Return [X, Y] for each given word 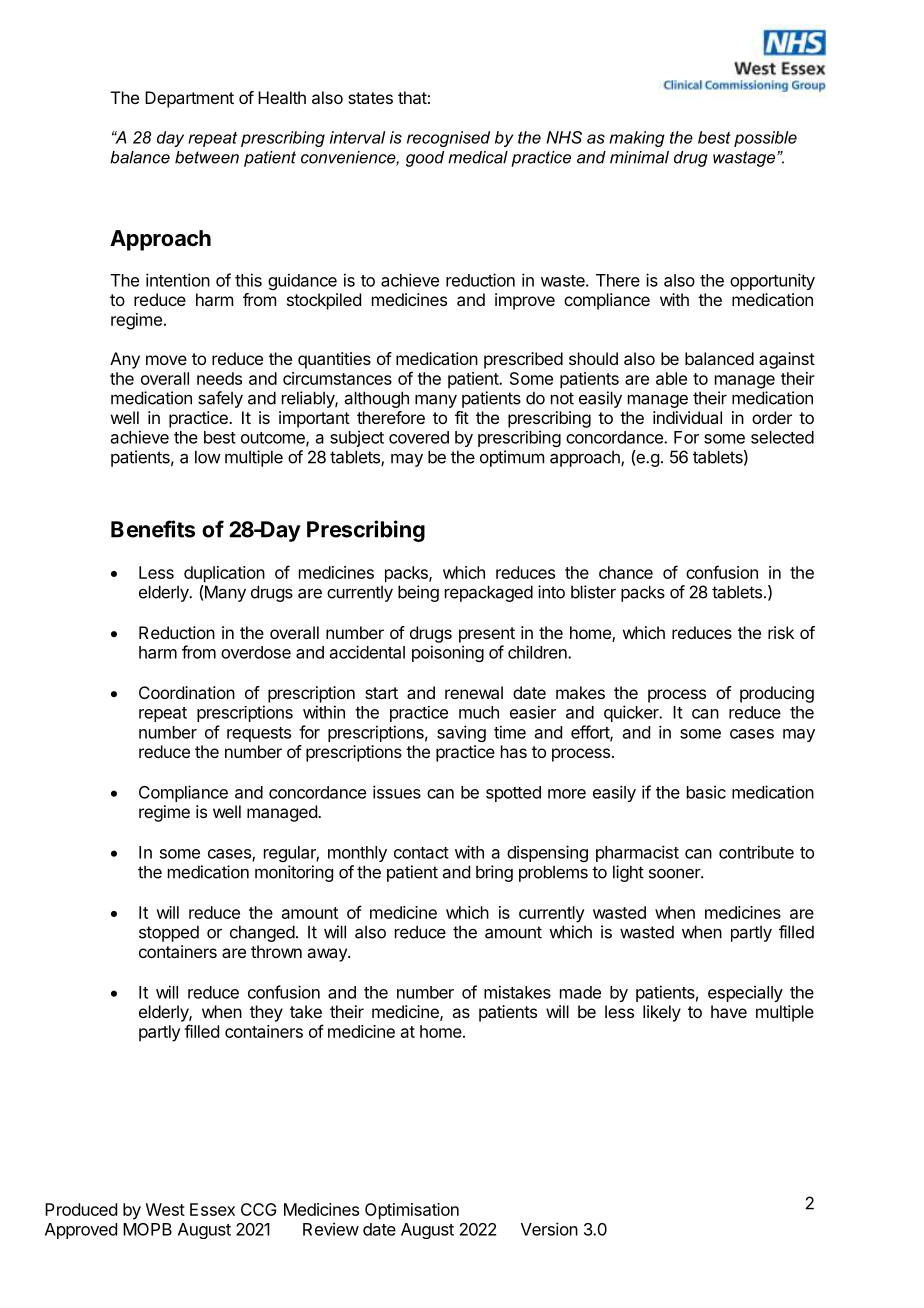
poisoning [448, 653]
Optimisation [412, 1211]
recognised [448, 139]
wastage [745, 159]
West [165, 1209]
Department [189, 99]
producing [777, 694]
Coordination [187, 692]
